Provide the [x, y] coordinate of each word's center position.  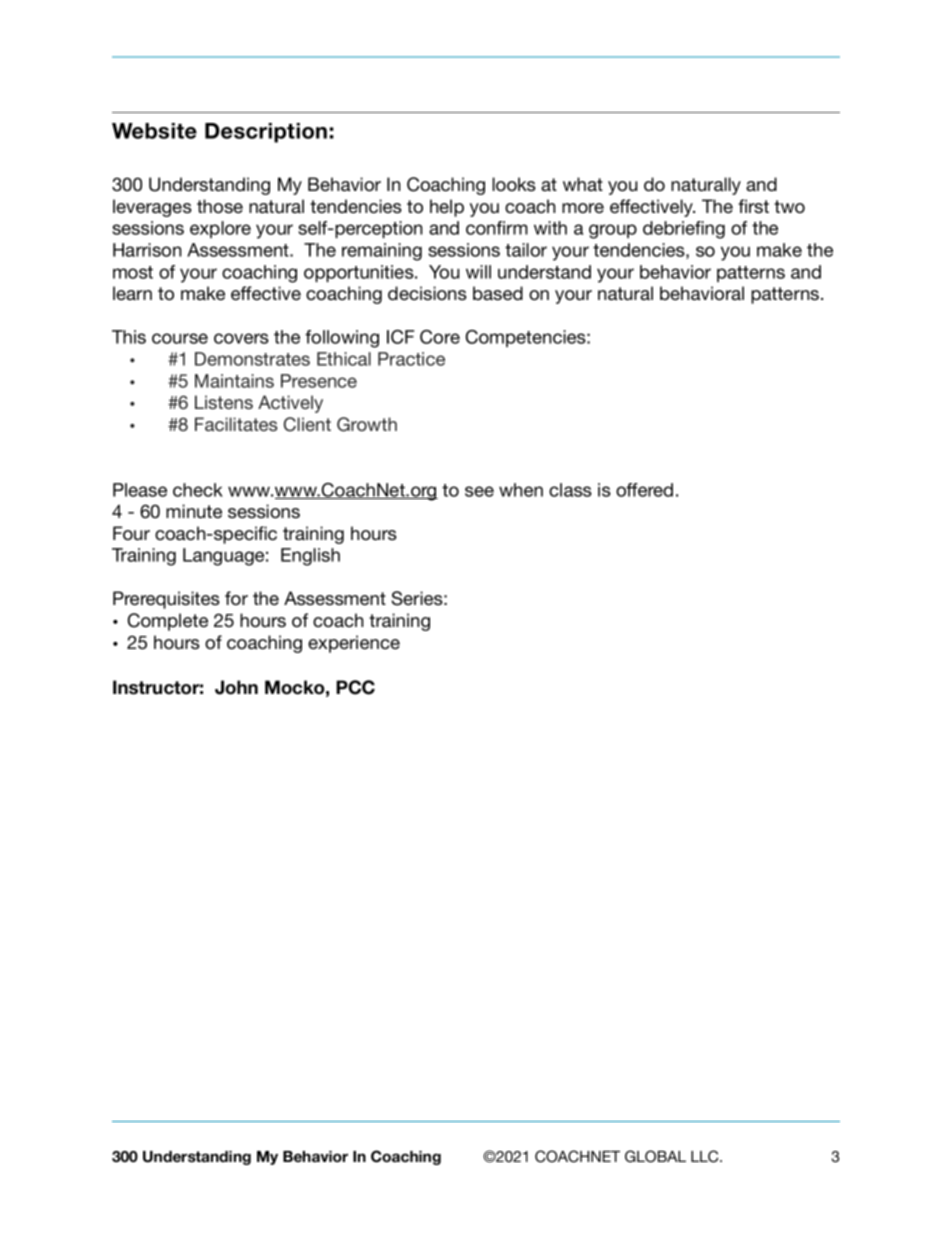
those [220, 206]
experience [354, 644]
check [198, 490]
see [479, 491]
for [236, 598]
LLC [706, 1156]
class [570, 490]
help [447, 208]
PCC [355, 687]
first [753, 206]
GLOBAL [655, 1156]
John [236, 687]
